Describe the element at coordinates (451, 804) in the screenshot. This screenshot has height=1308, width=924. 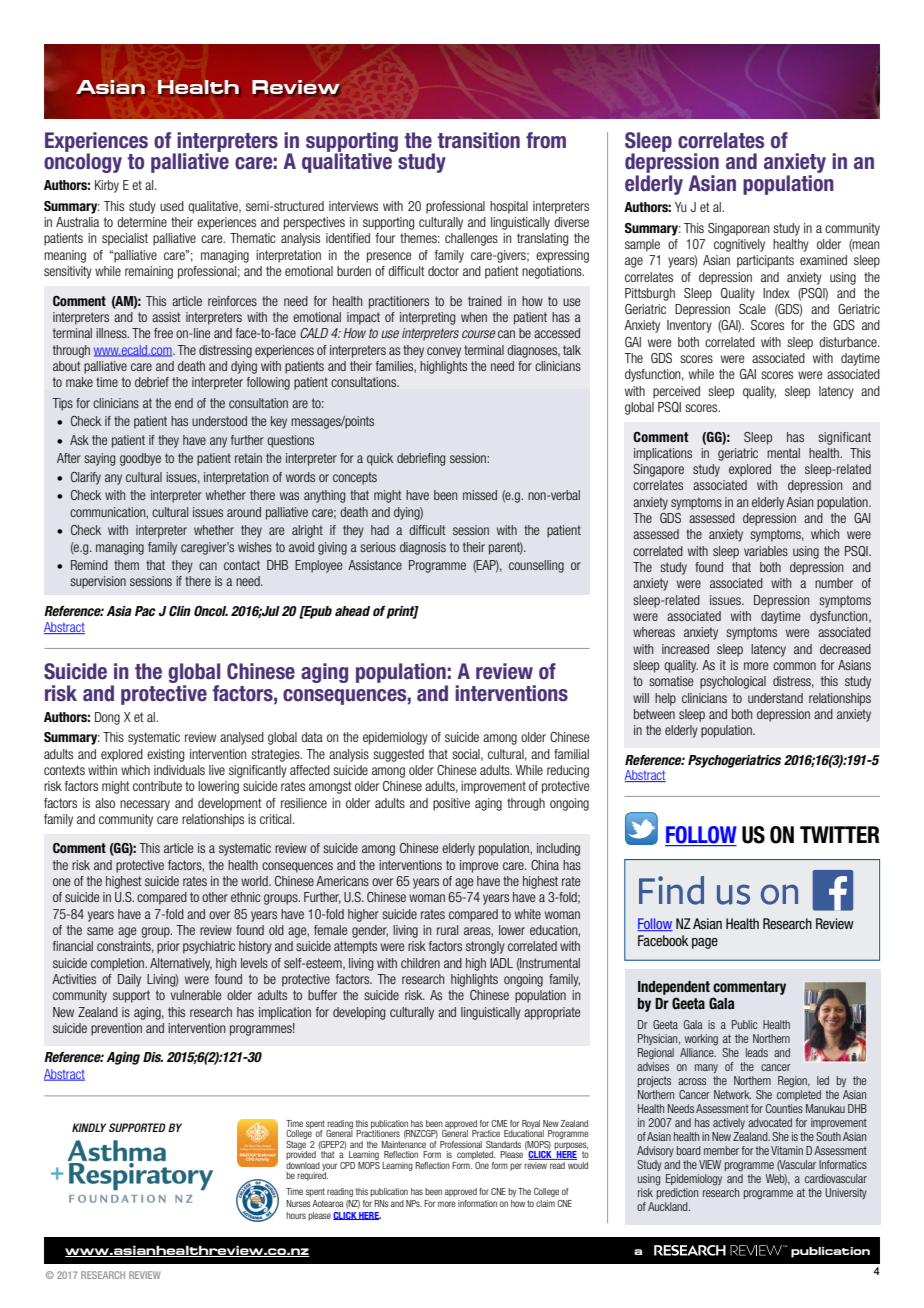
I see `positive` at that location.
